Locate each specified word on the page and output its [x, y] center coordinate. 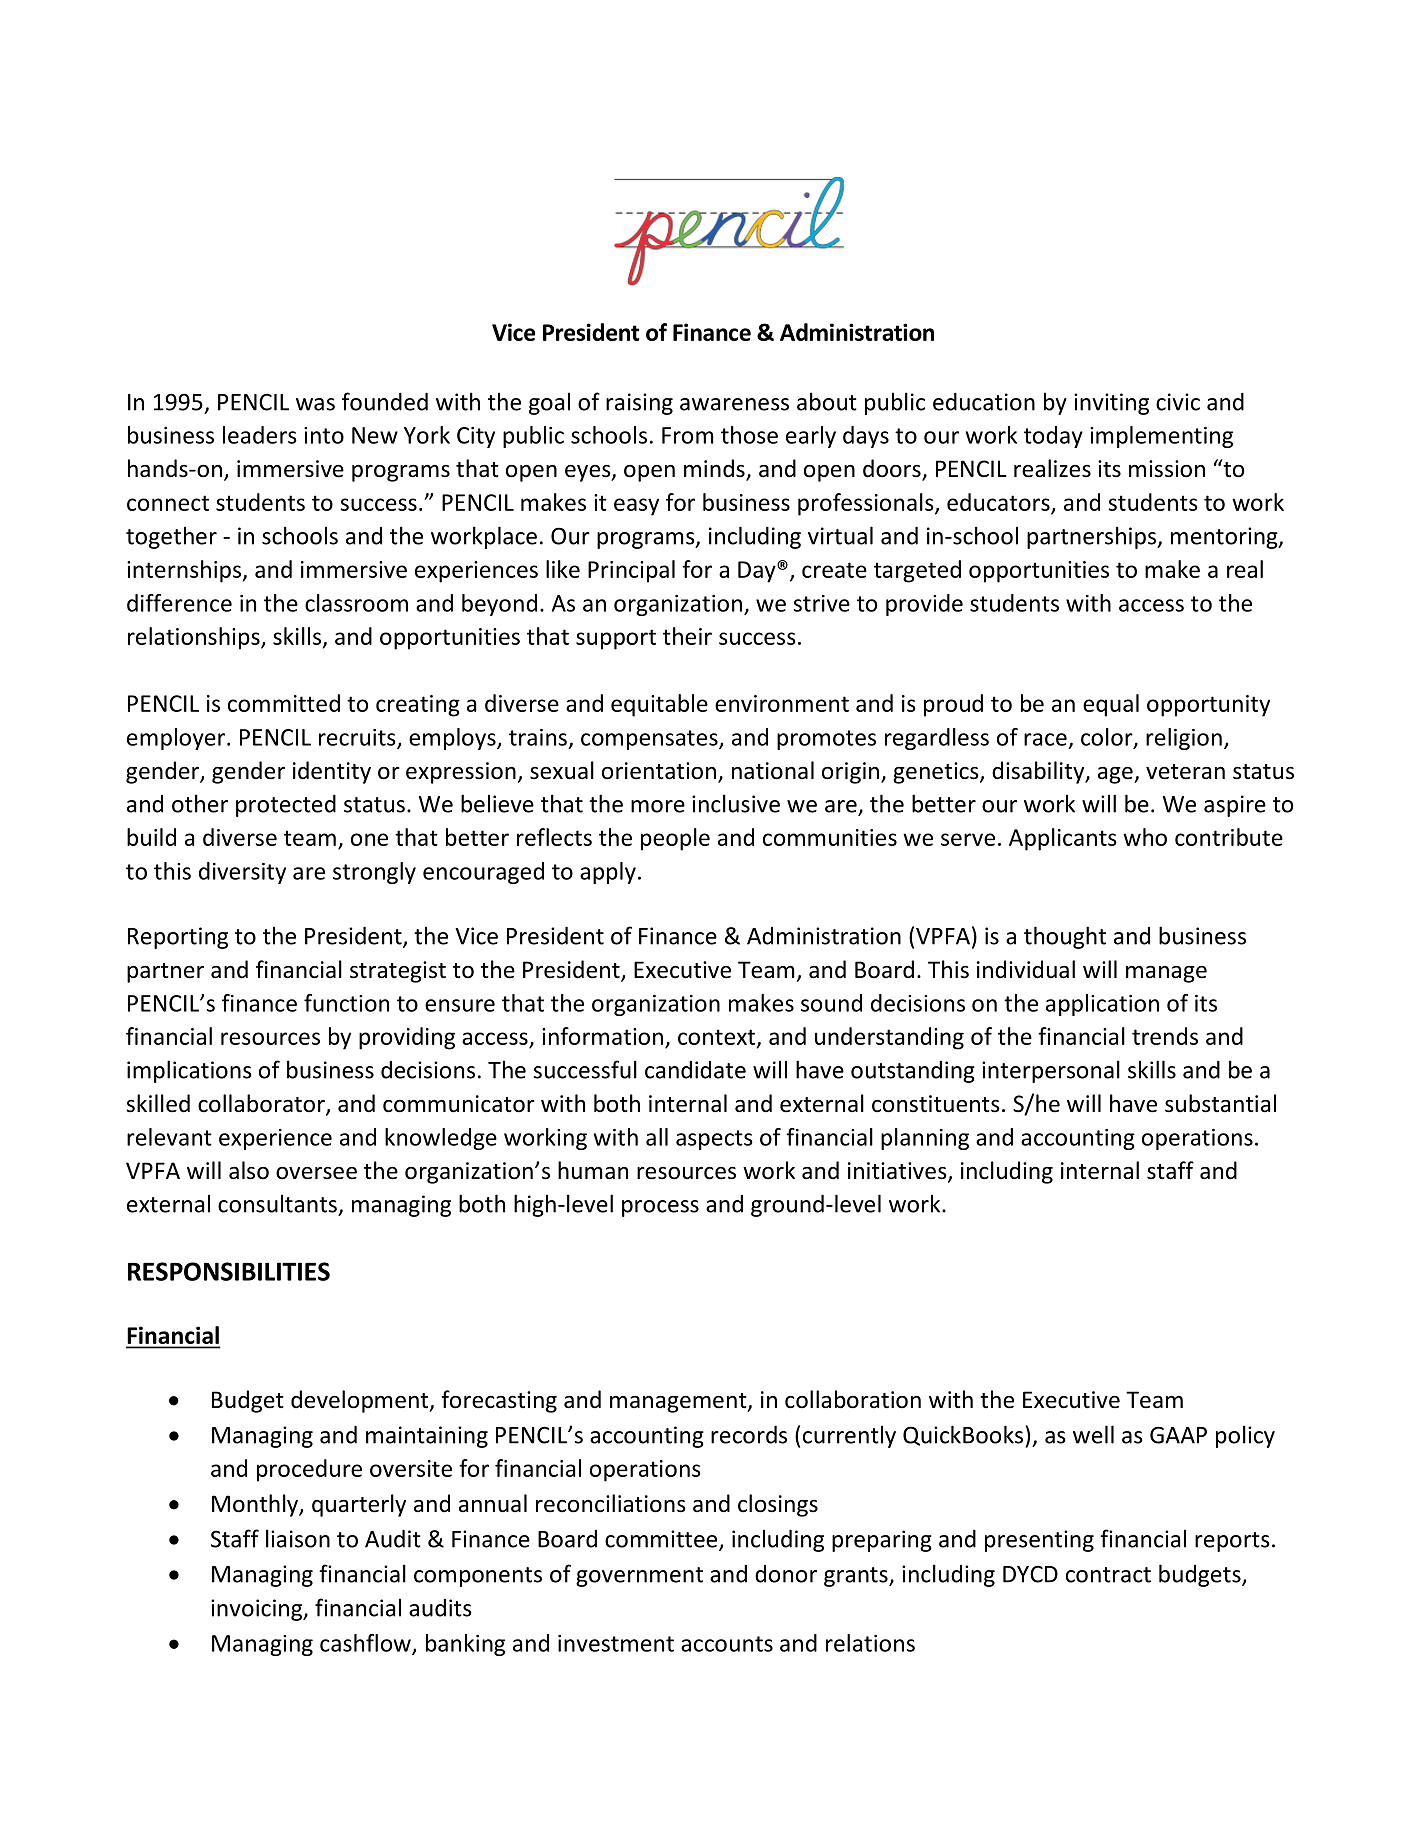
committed [284, 703]
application [1102, 1005]
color [1108, 738]
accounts [727, 1644]
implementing [1161, 437]
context [716, 1037]
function [346, 1003]
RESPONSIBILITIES [229, 1271]
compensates [650, 740]
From [688, 435]
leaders [260, 435]
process [660, 1208]
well [1093, 1434]
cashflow [366, 1644]
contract [1108, 1575]
